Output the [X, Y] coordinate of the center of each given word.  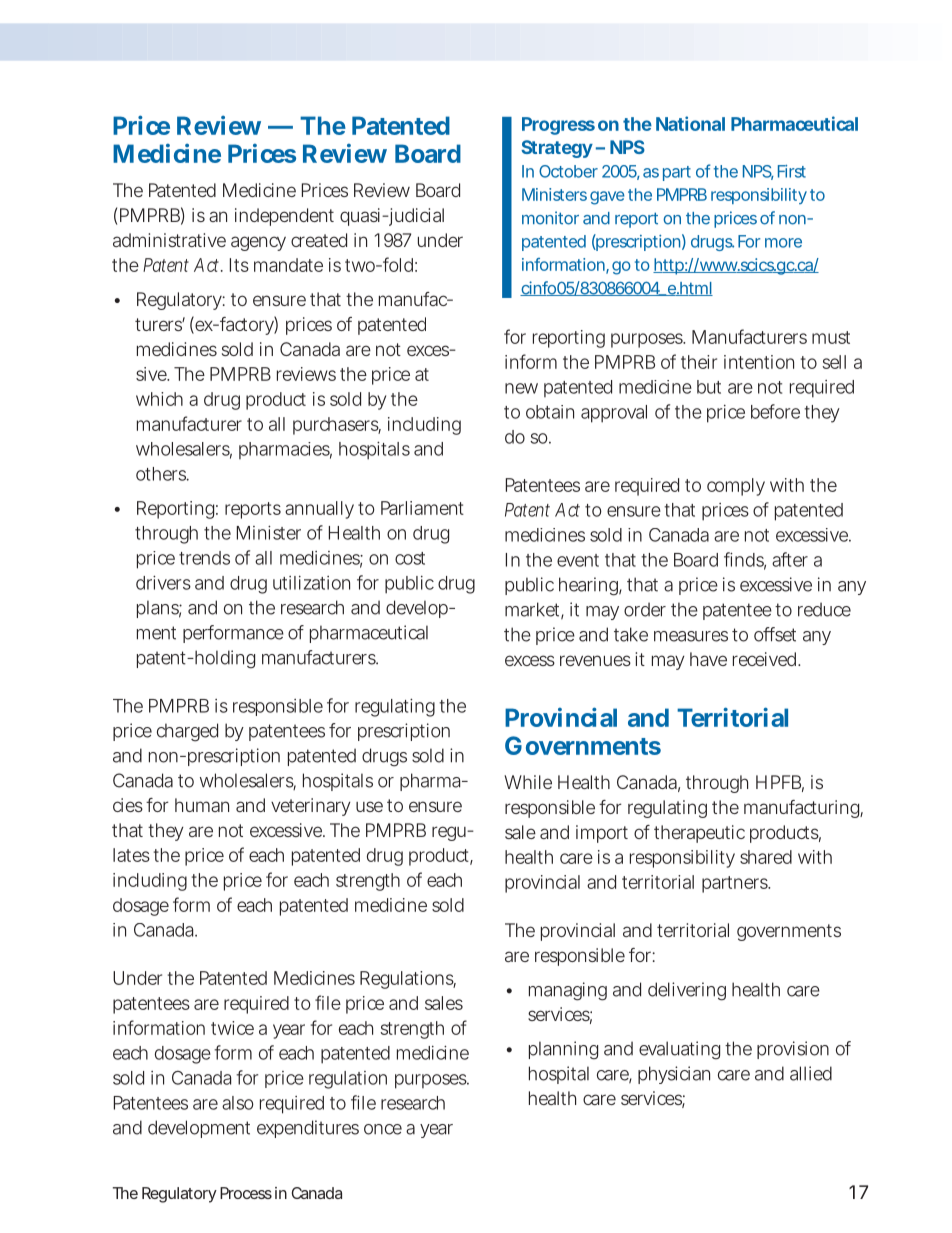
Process [246, 1193]
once [383, 1129]
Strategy [557, 149]
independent [284, 217]
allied [811, 1073]
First [792, 171]
